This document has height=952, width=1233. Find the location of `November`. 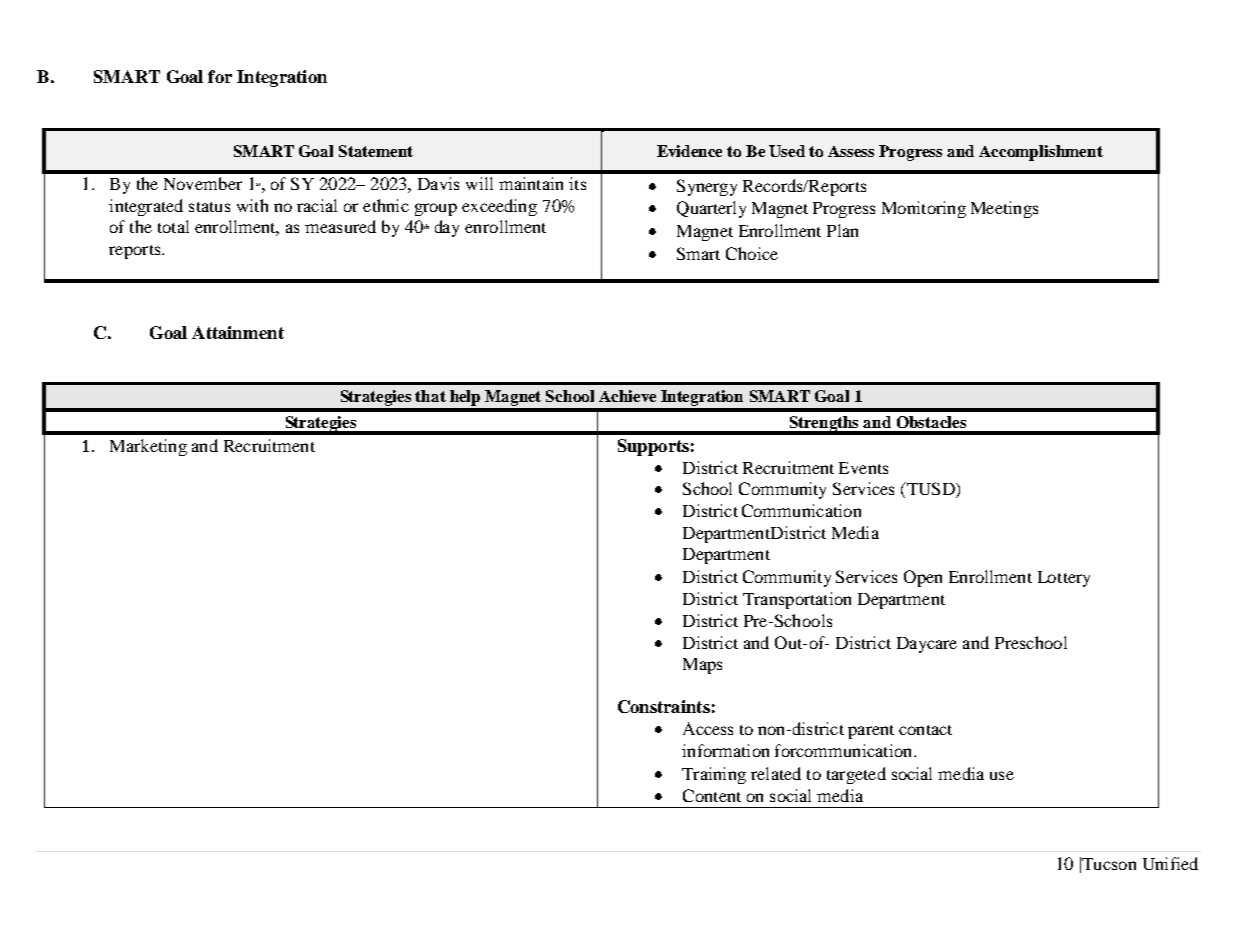

November is located at coordinates (203, 183).
